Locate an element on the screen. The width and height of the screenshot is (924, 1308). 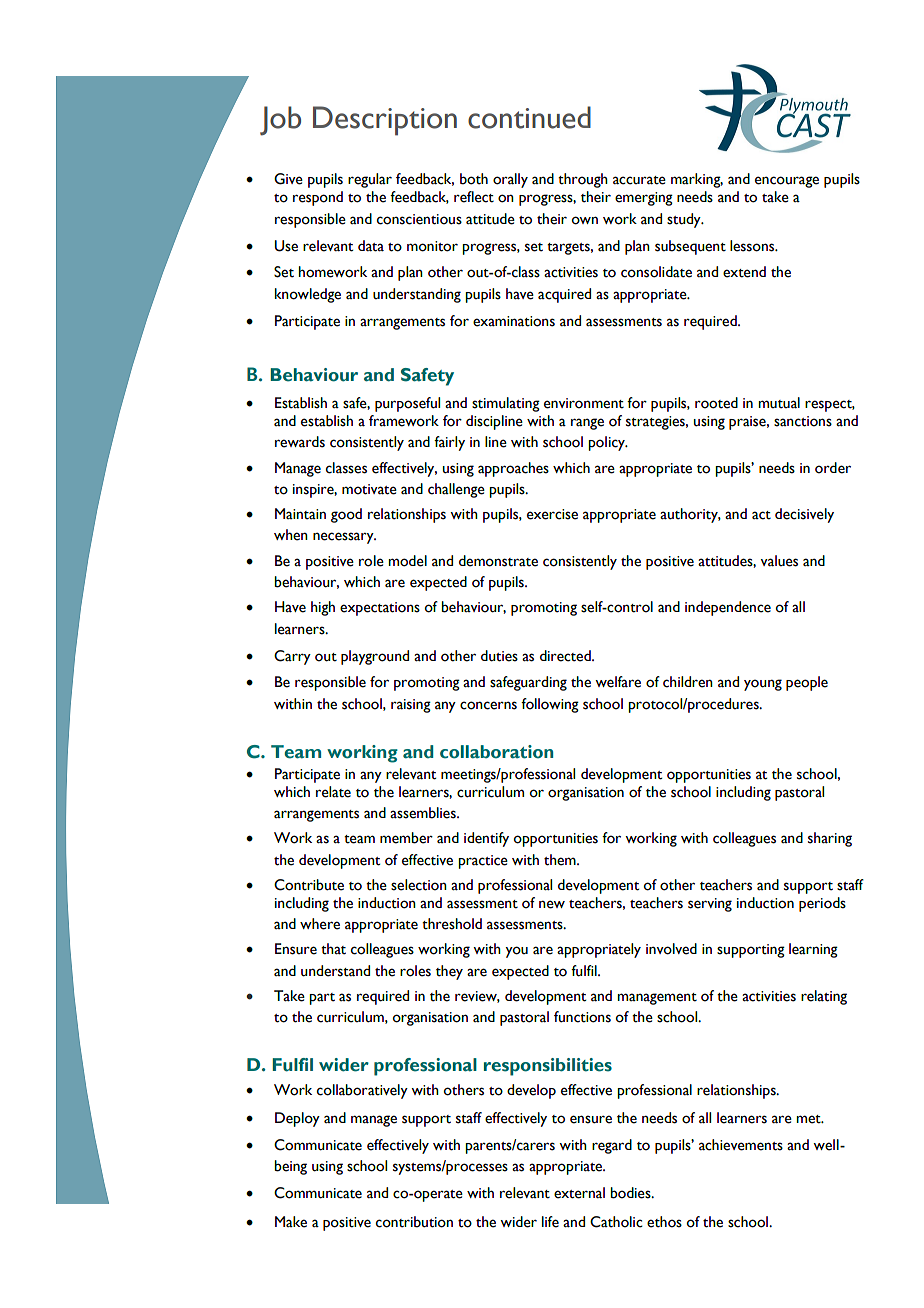
through is located at coordinates (583, 180).
